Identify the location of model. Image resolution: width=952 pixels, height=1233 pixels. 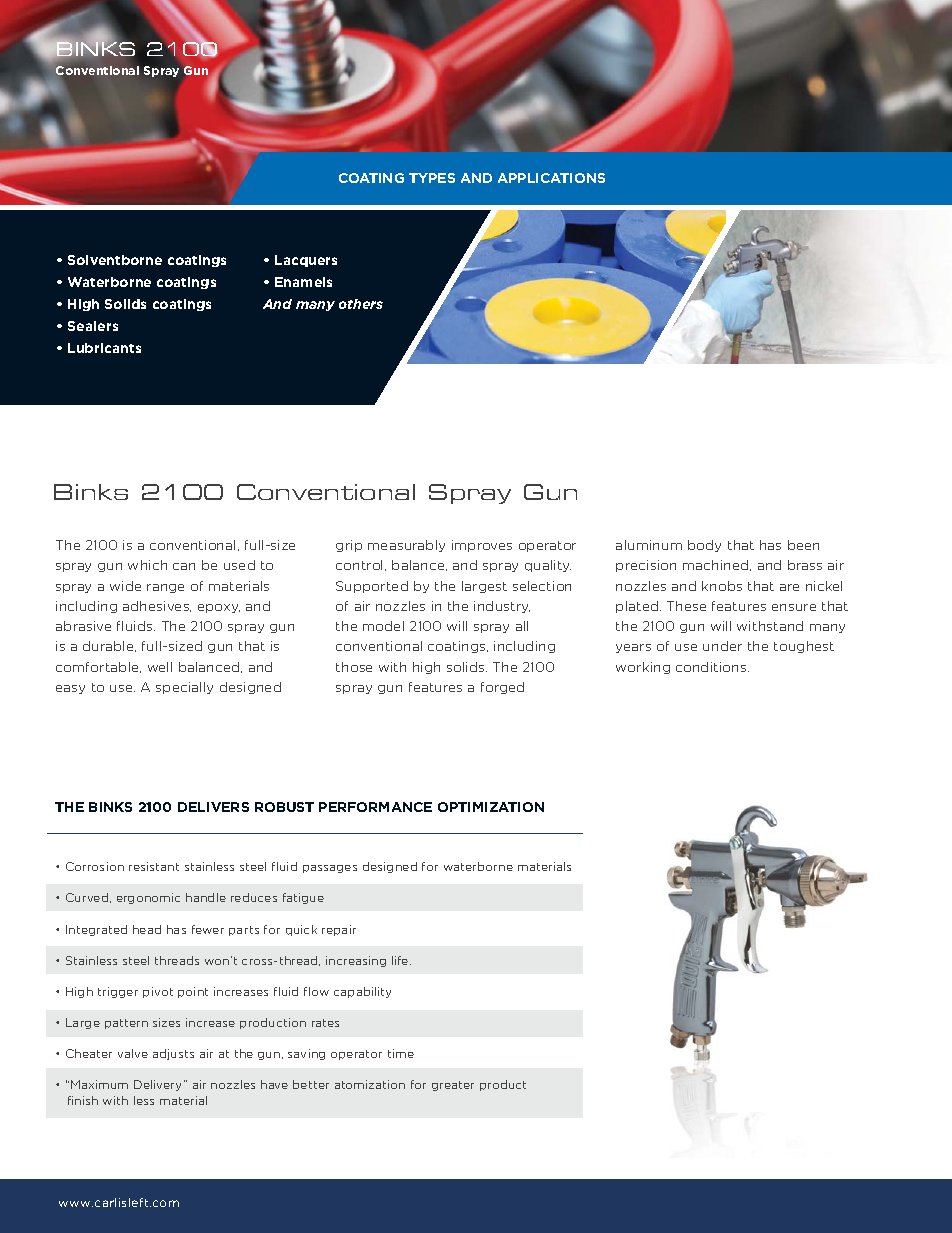
(383, 626).
